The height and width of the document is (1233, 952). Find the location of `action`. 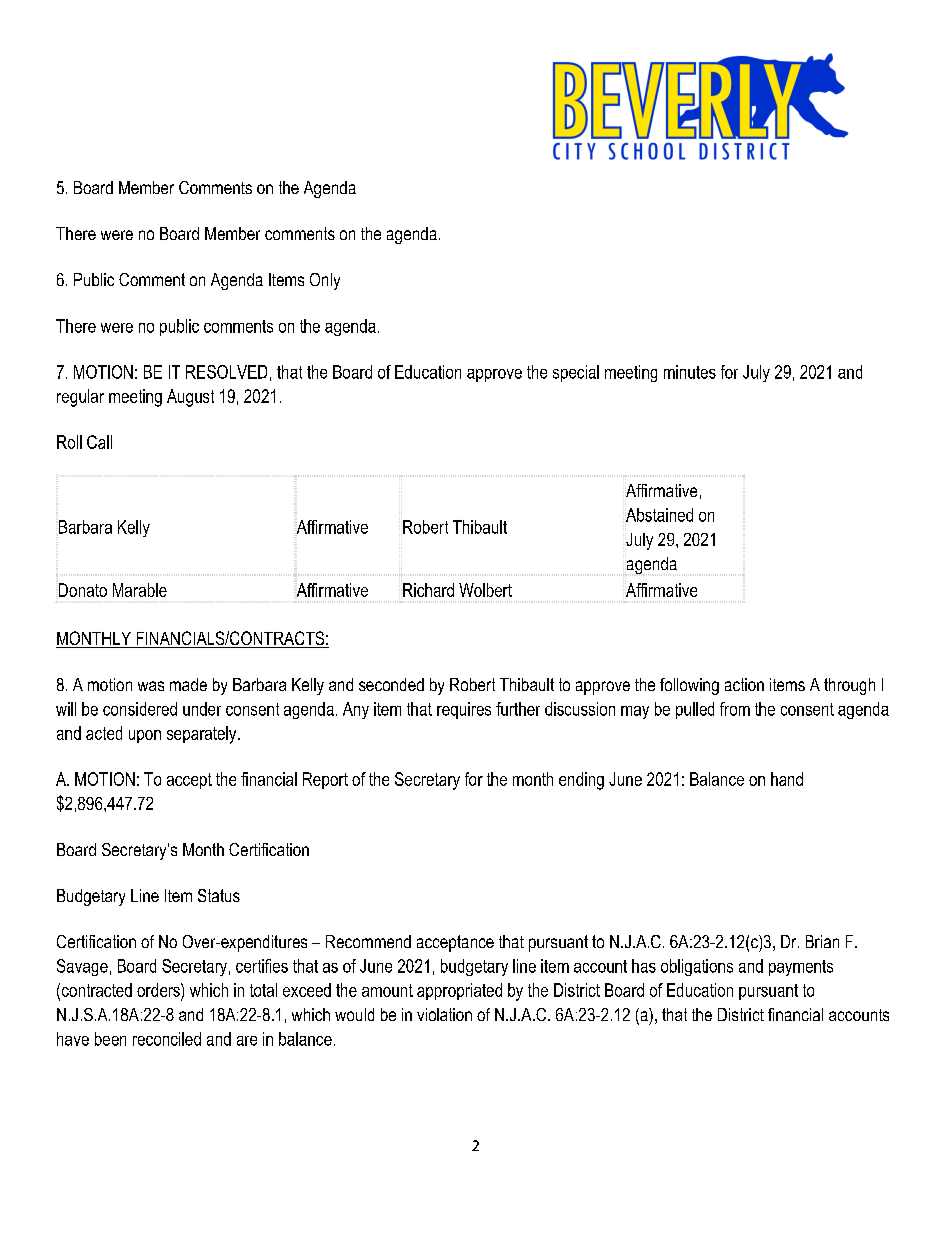

action is located at coordinates (744, 684).
